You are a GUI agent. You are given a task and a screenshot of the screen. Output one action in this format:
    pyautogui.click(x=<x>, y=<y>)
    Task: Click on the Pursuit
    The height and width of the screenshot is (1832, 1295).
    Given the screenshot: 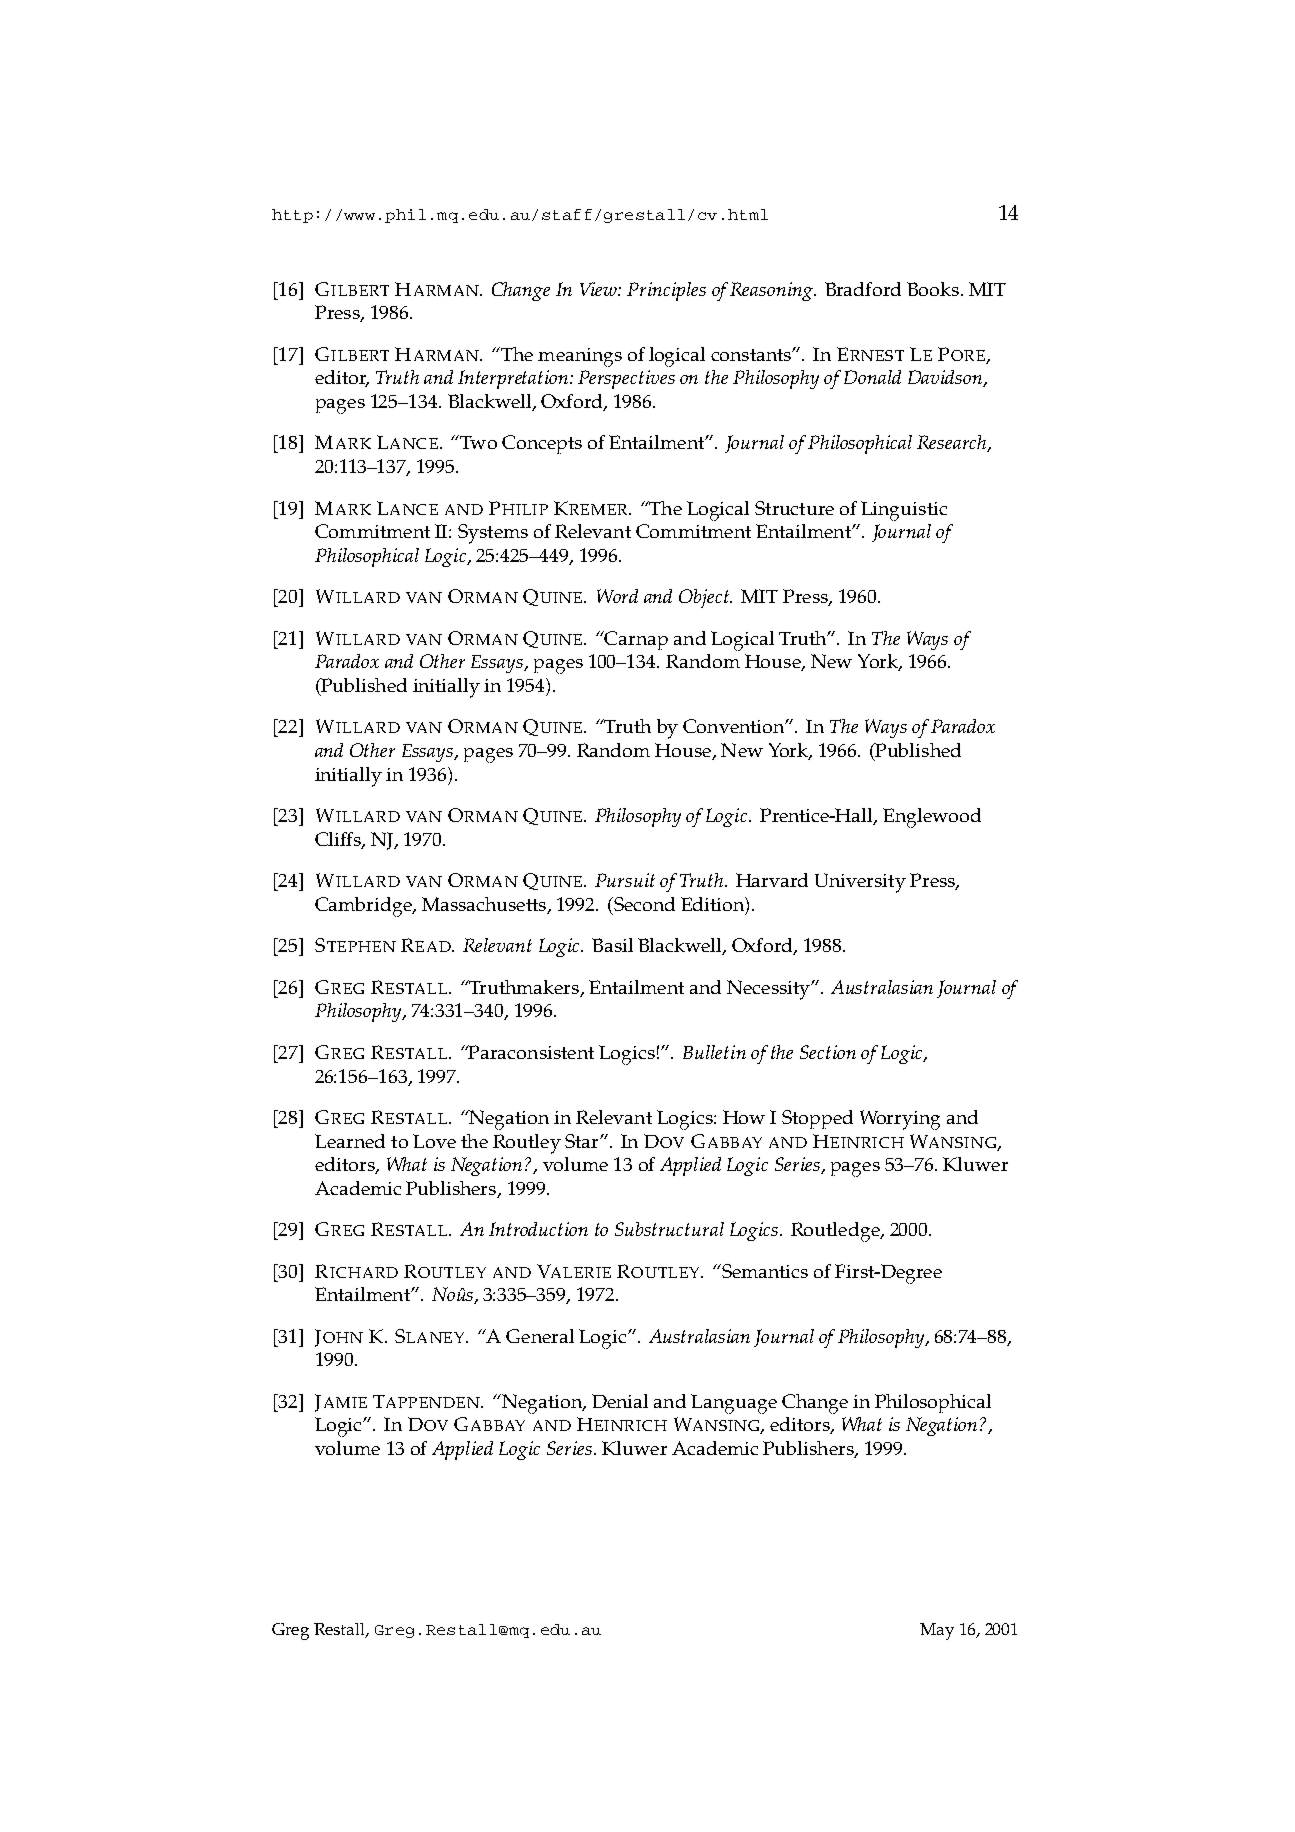 What is the action you would take?
    pyautogui.click(x=625, y=880)
